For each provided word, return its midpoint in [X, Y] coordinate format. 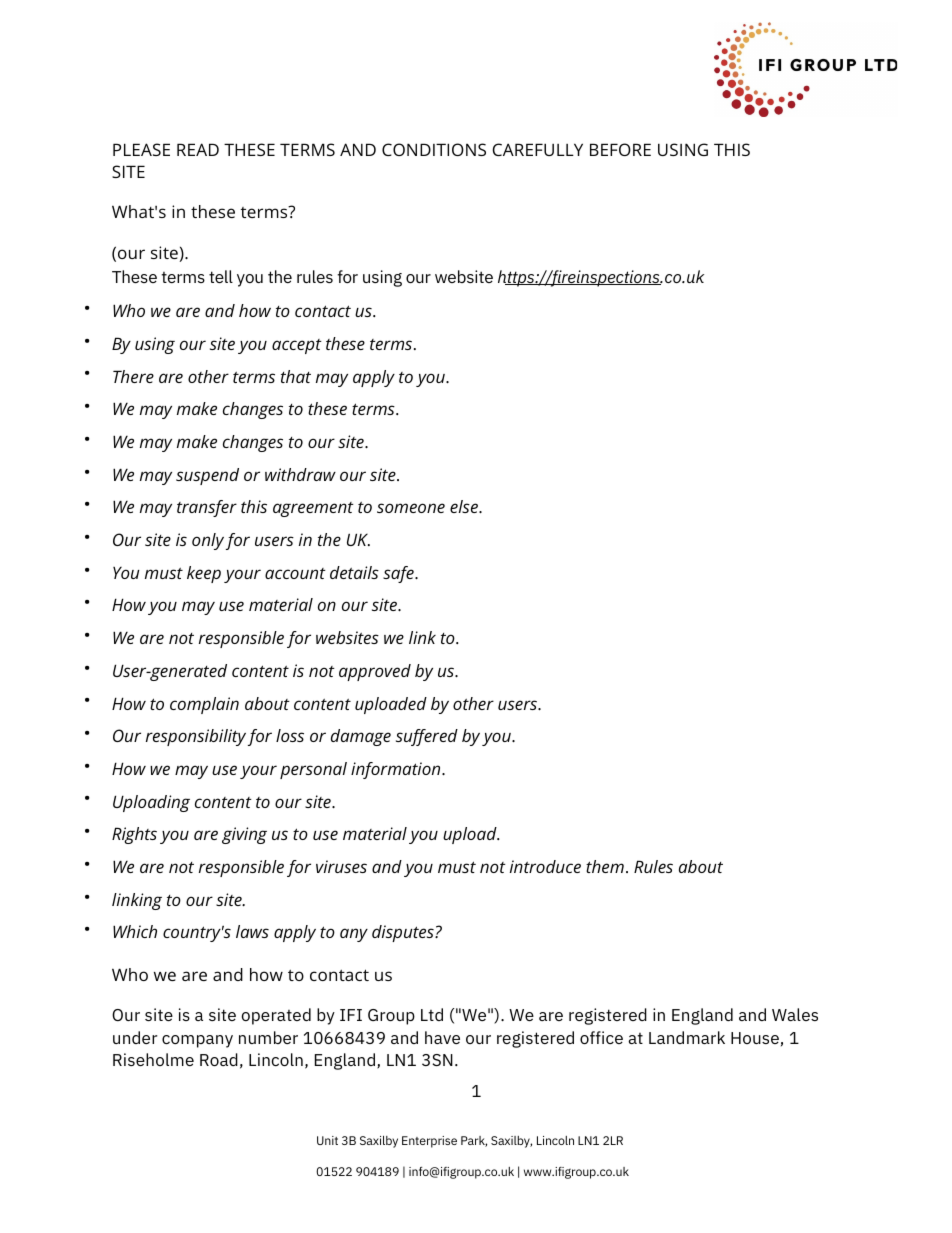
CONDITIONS [434, 149]
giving [244, 835]
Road [219, 1059]
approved [375, 672]
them [605, 866]
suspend [207, 476]
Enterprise [429, 1142]
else [465, 506]
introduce [545, 866]
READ [198, 149]
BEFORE [620, 149]
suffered [427, 737]
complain [204, 705]
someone [411, 508]
